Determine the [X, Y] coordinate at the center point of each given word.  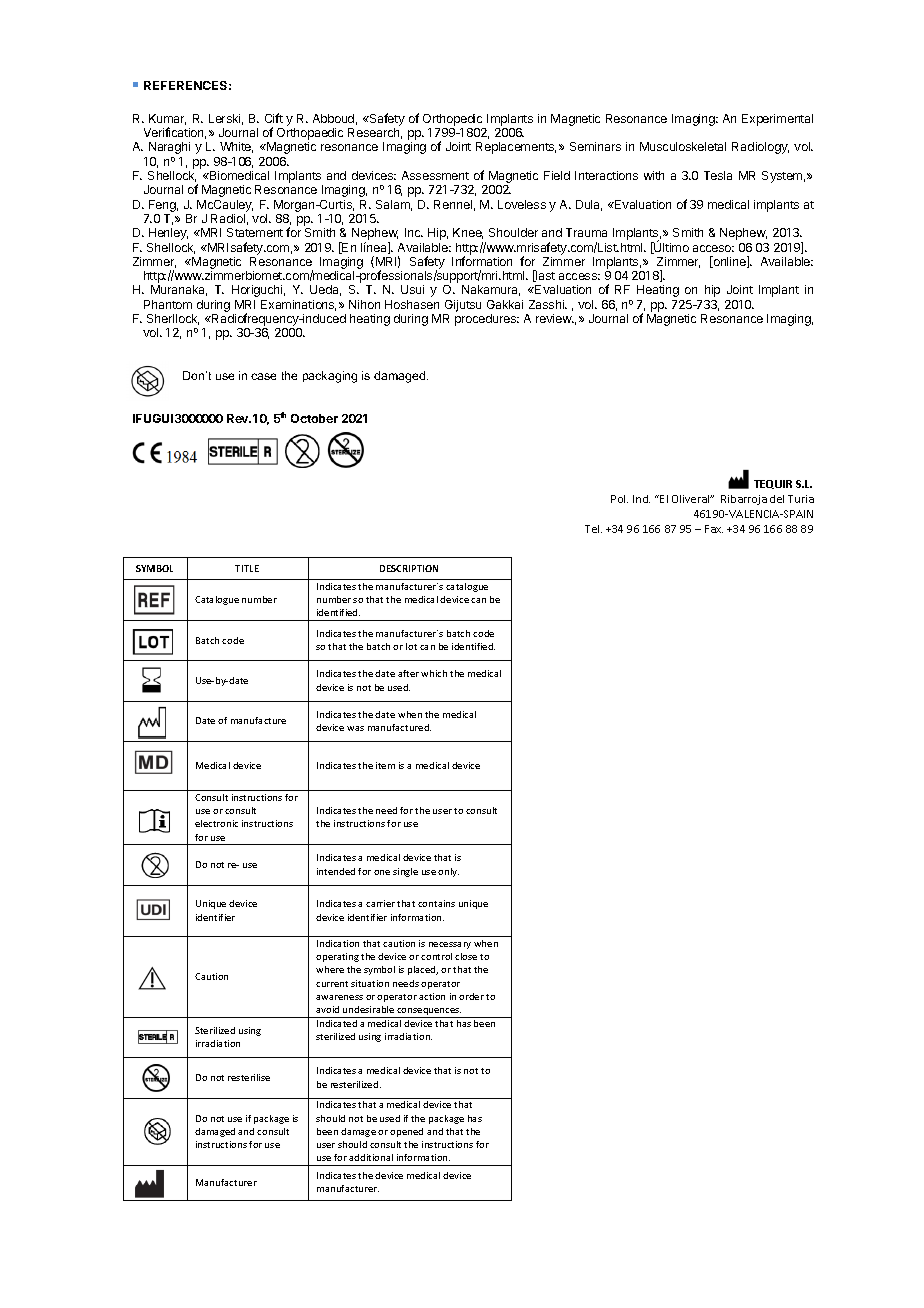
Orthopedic [452, 120]
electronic [216, 823]
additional [371, 1157]
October [314, 418]
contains [436, 903]
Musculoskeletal [683, 146]
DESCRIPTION [409, 568]
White [236, 147]
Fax [714, 529]
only [448, 872]
